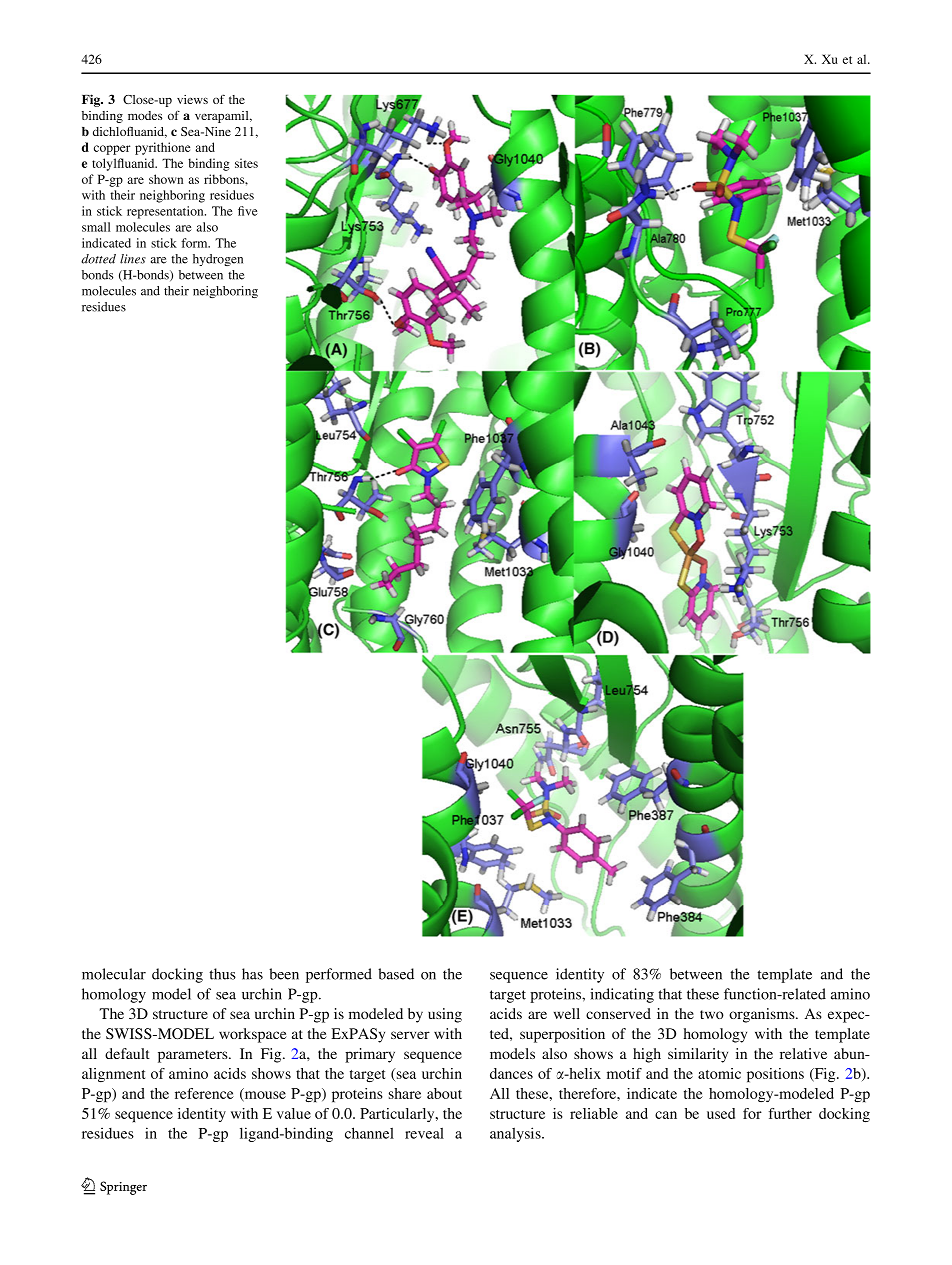 This screenshot has height=1265, width=952. What do you see at coordinates (712, 1014) in the screenshot?
I see `two` at bounding box center [712, 1014].
